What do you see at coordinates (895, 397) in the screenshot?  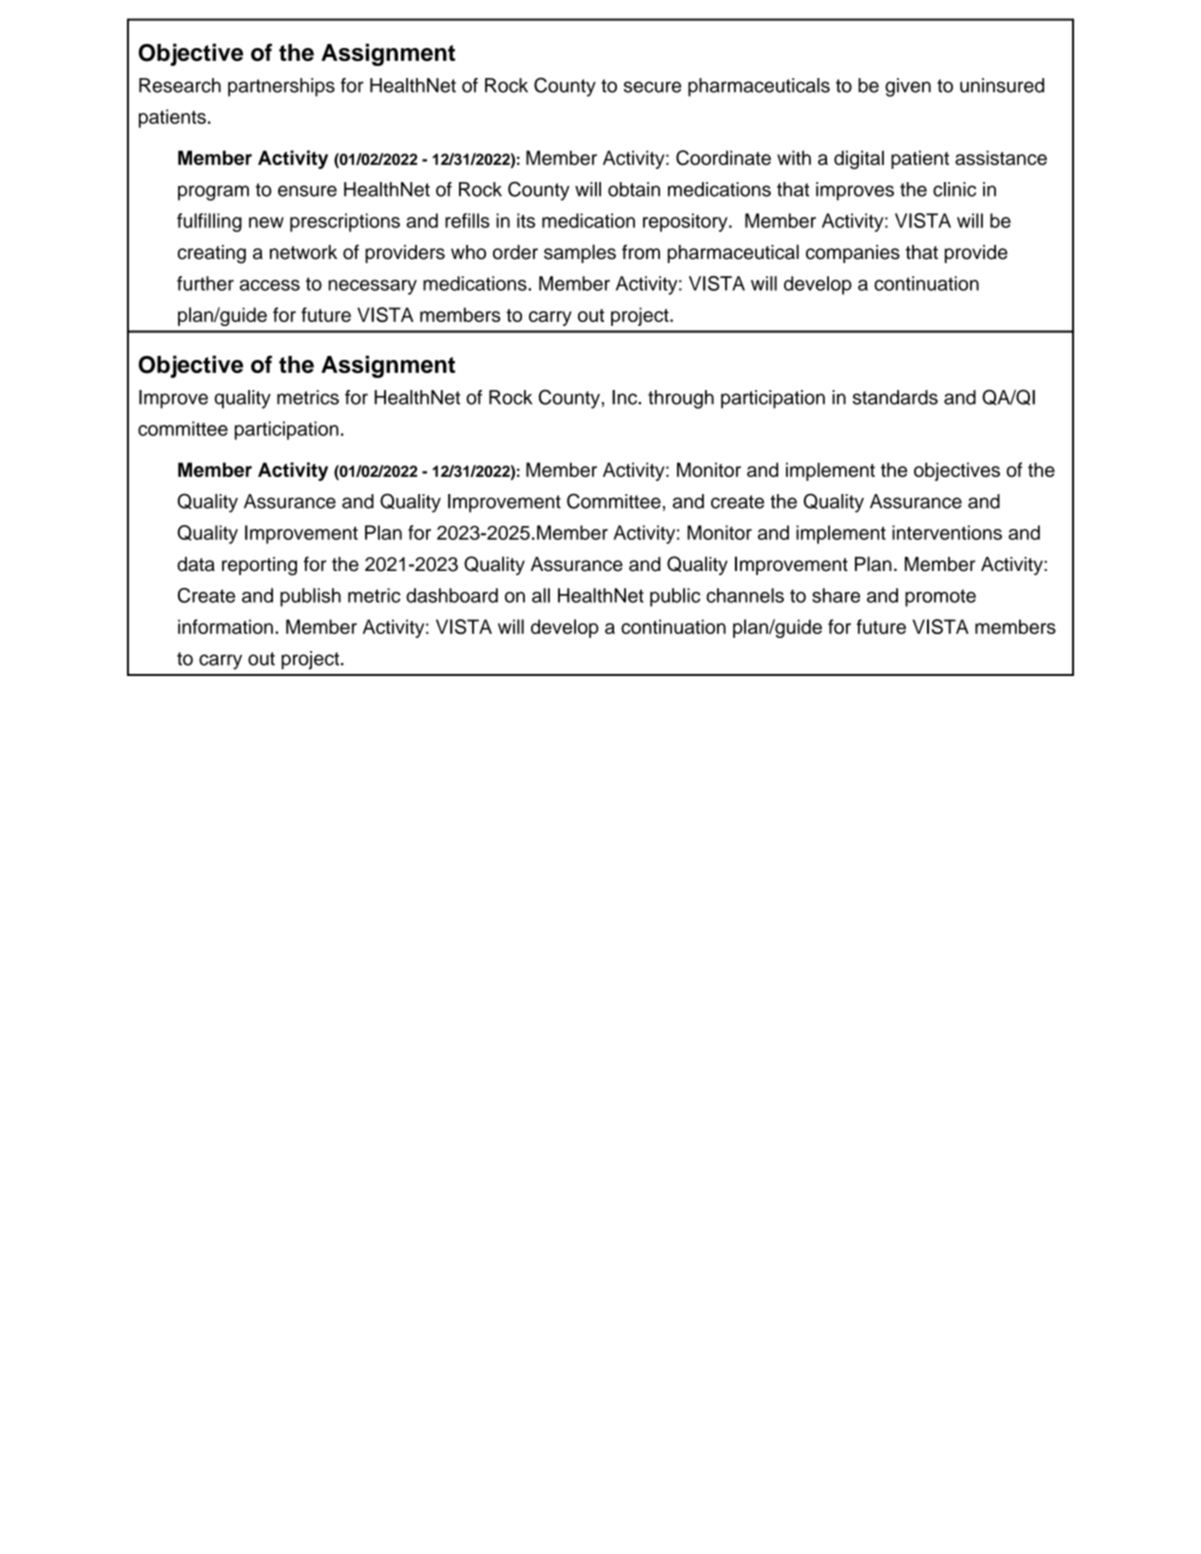 I see `standards` at bounding box center [895, 397].
